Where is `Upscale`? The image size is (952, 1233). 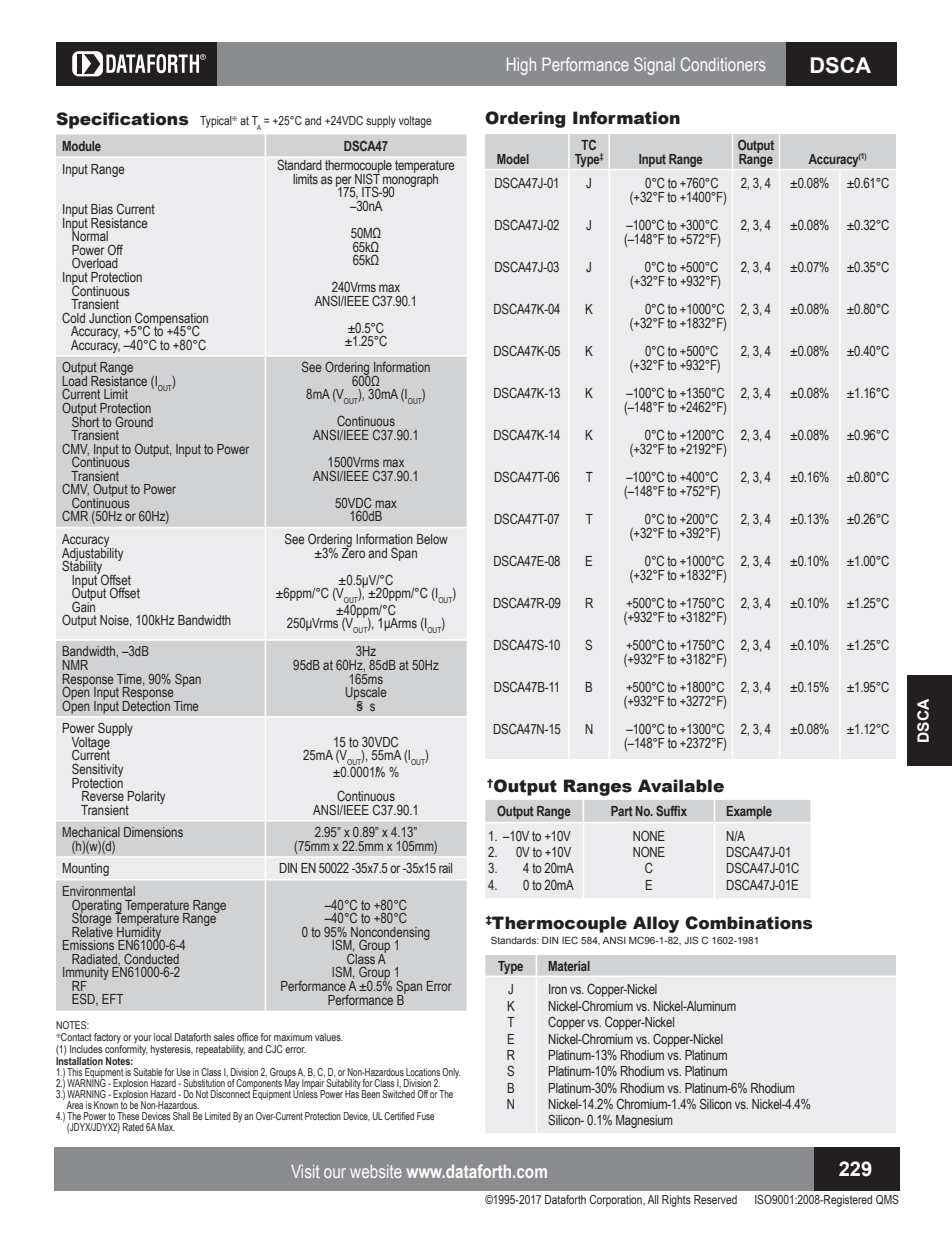
Upscale is located at coordinates (366, 694).
